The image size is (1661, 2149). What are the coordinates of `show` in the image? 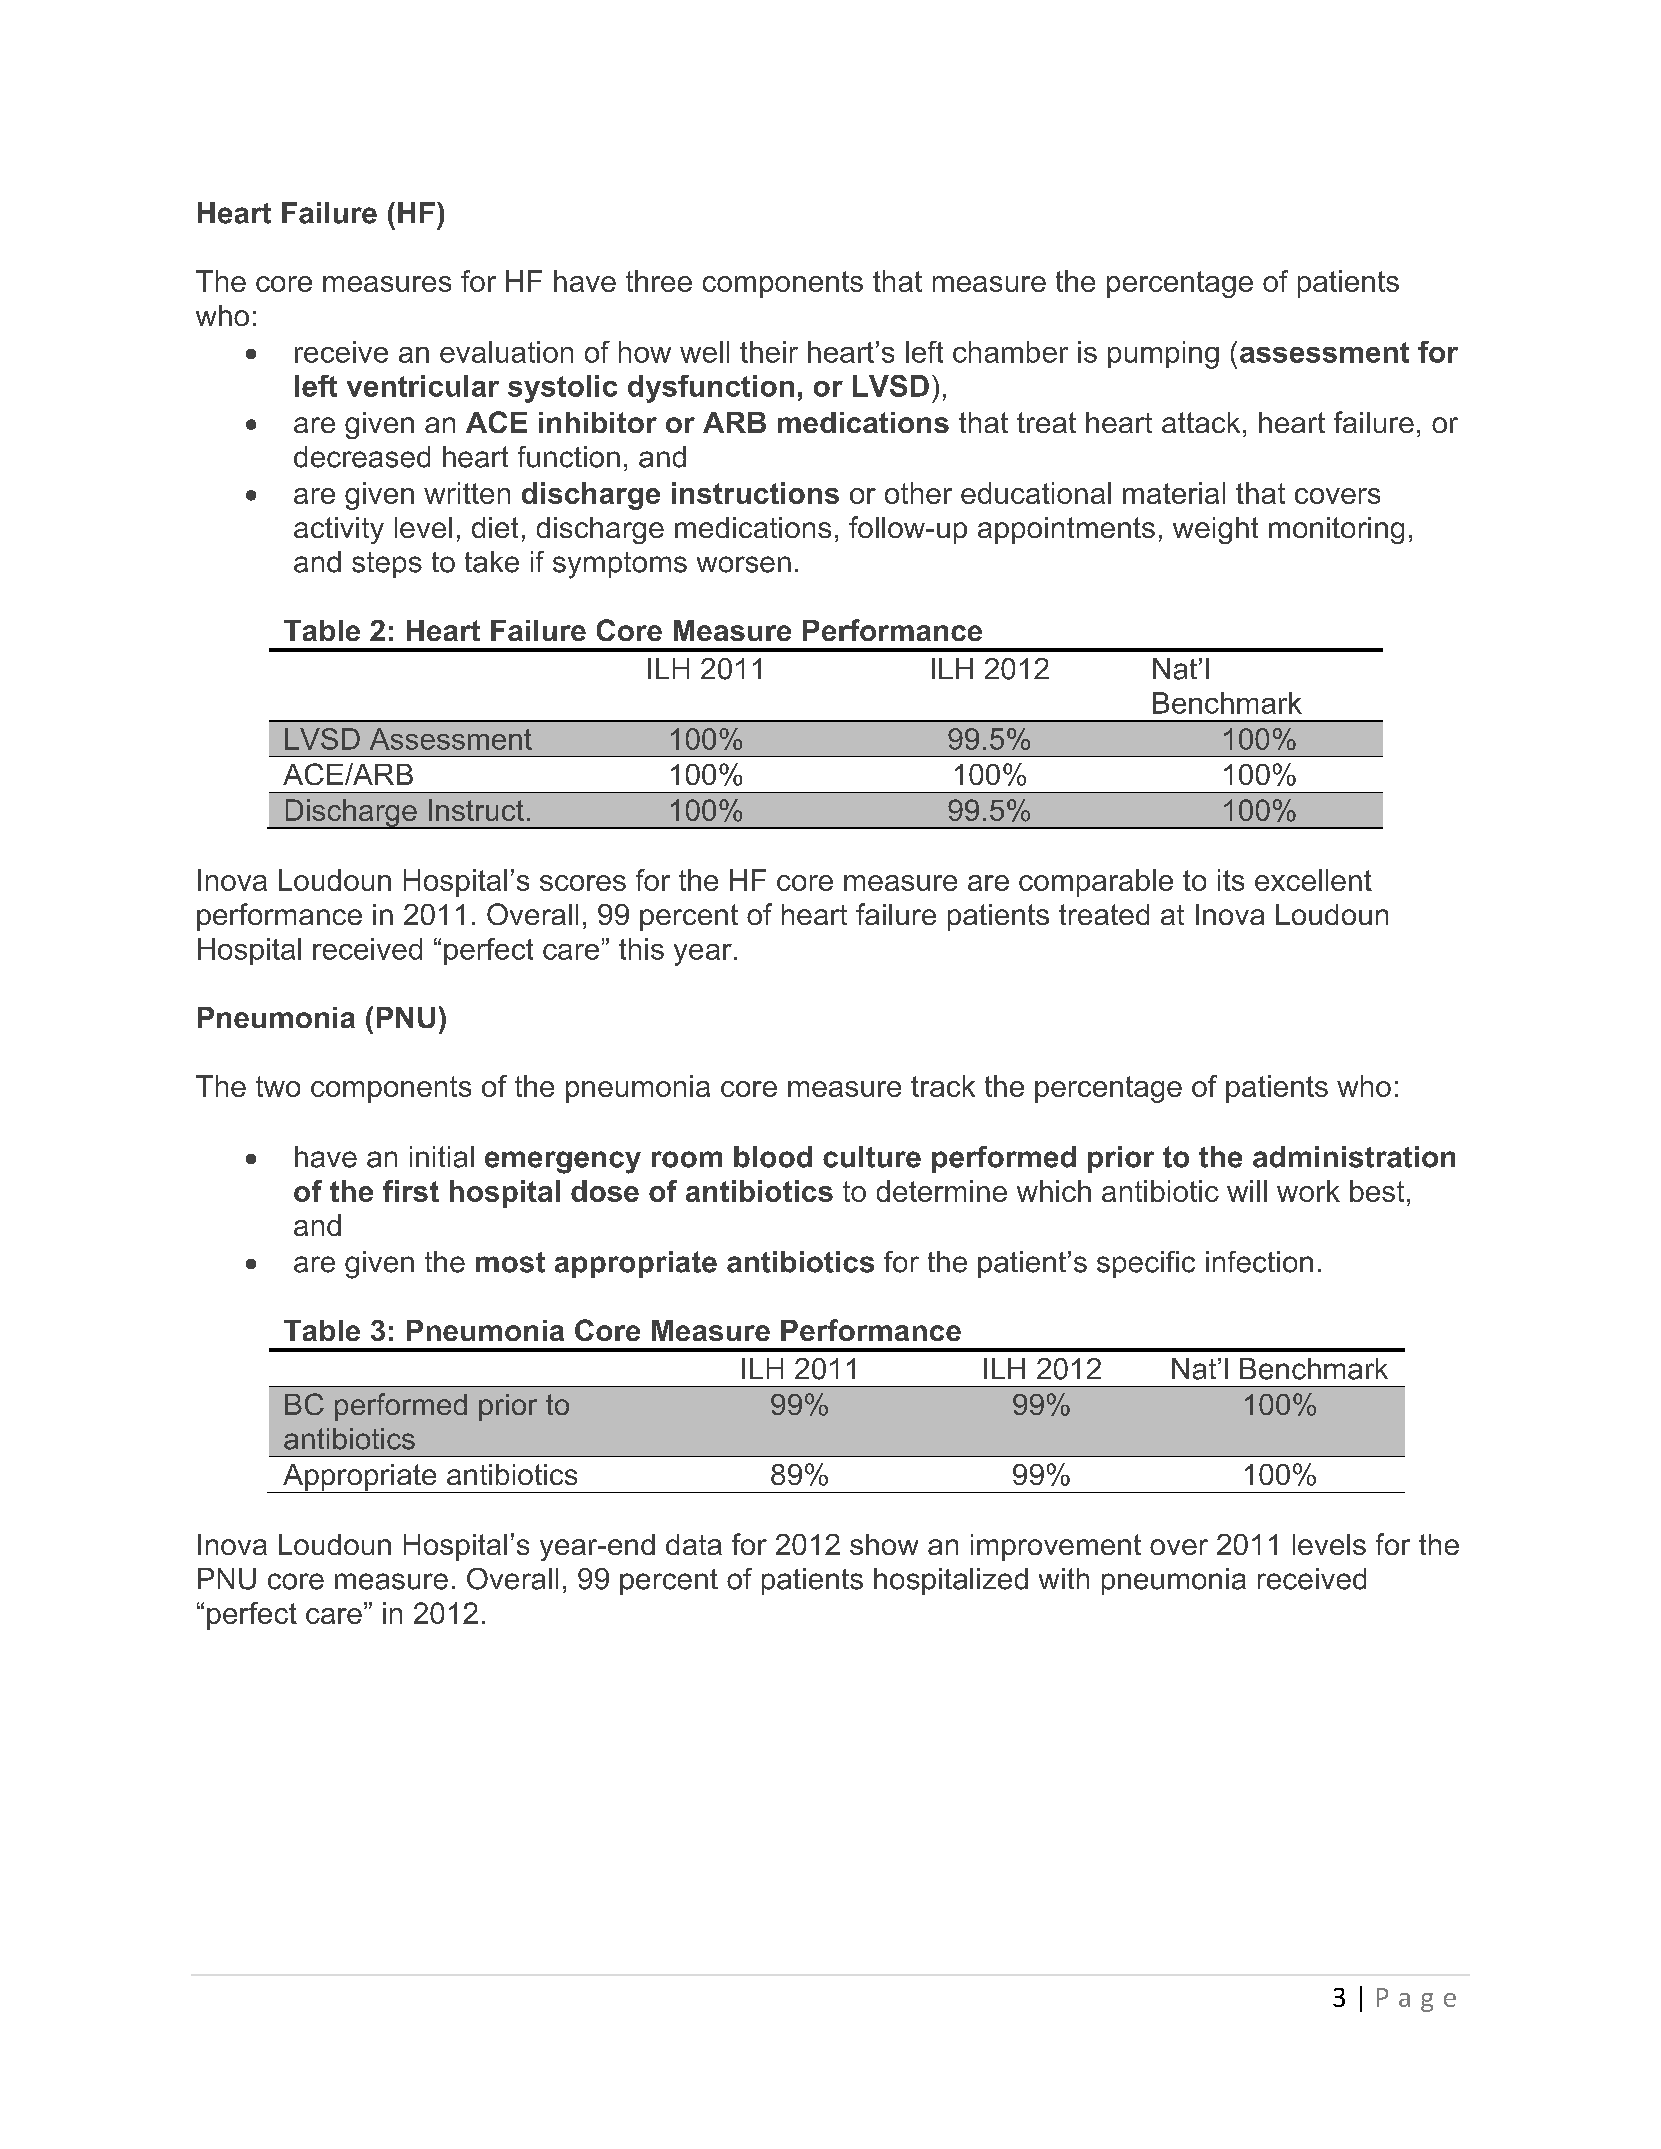 It's located at (884, 1544).
